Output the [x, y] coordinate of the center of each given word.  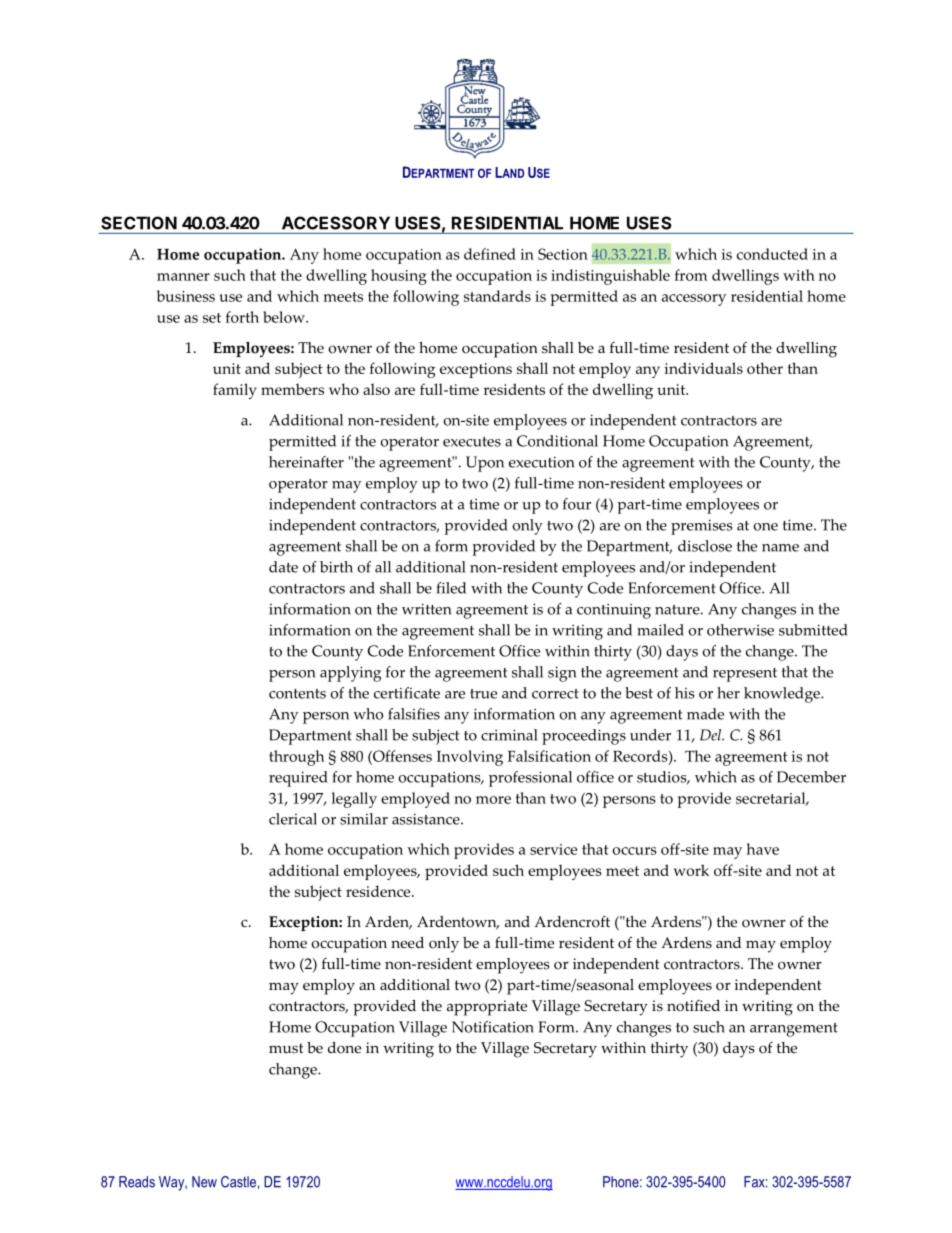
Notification [493, 1027]
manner [183, 277]
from [691, 275]
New [204, 1182]
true [483, 694]
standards [497, 296]
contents [297, 694]
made [705, 714]
